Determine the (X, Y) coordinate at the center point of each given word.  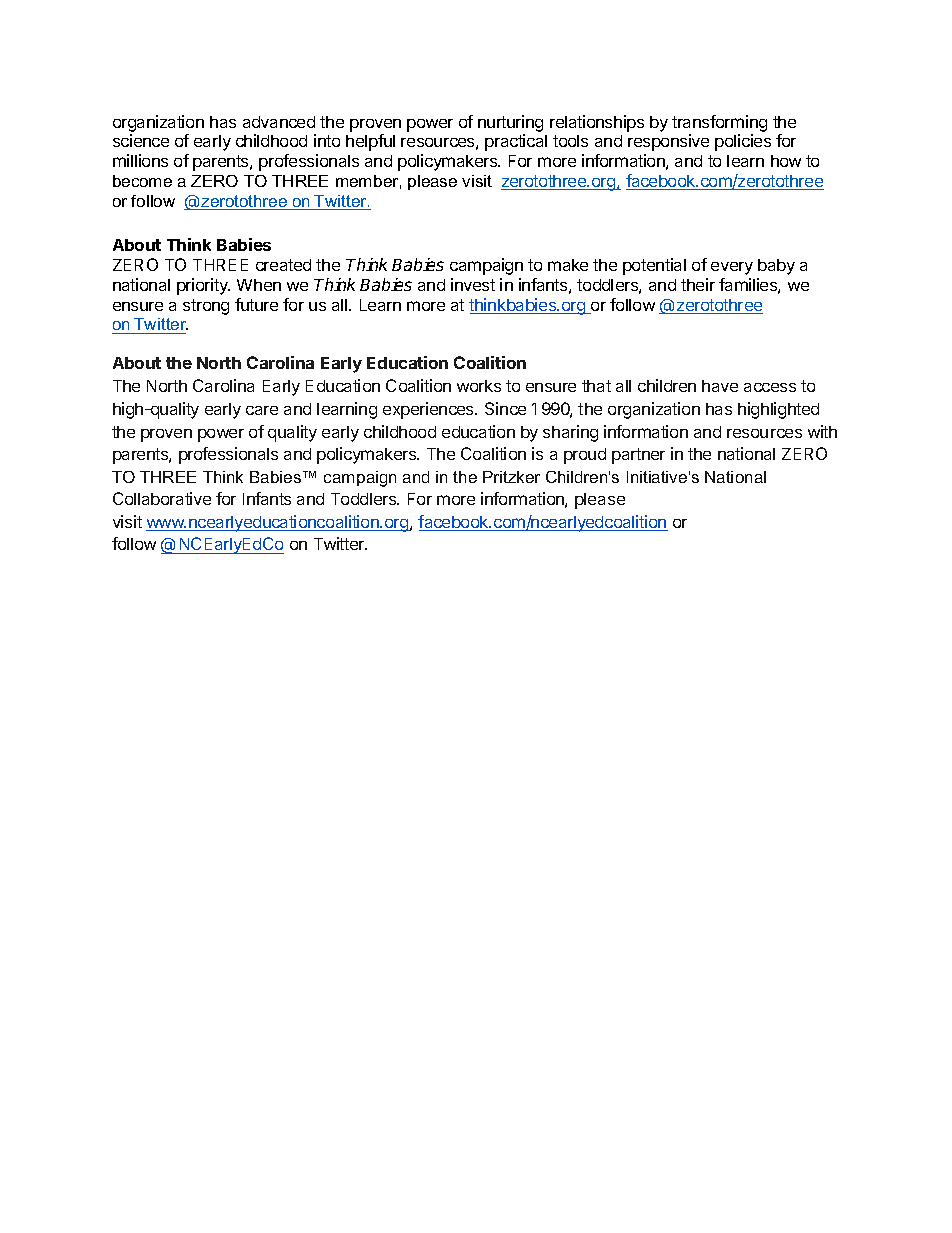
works (479, 386)
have (720, 386)
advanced (279, 122)
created (283, 265)
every (732, 268)
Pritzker (511, 477)
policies (743, 142)
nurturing (510, 125)
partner (638, 456)
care (262, 410)
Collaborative (162, 498)
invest (473, 284)
